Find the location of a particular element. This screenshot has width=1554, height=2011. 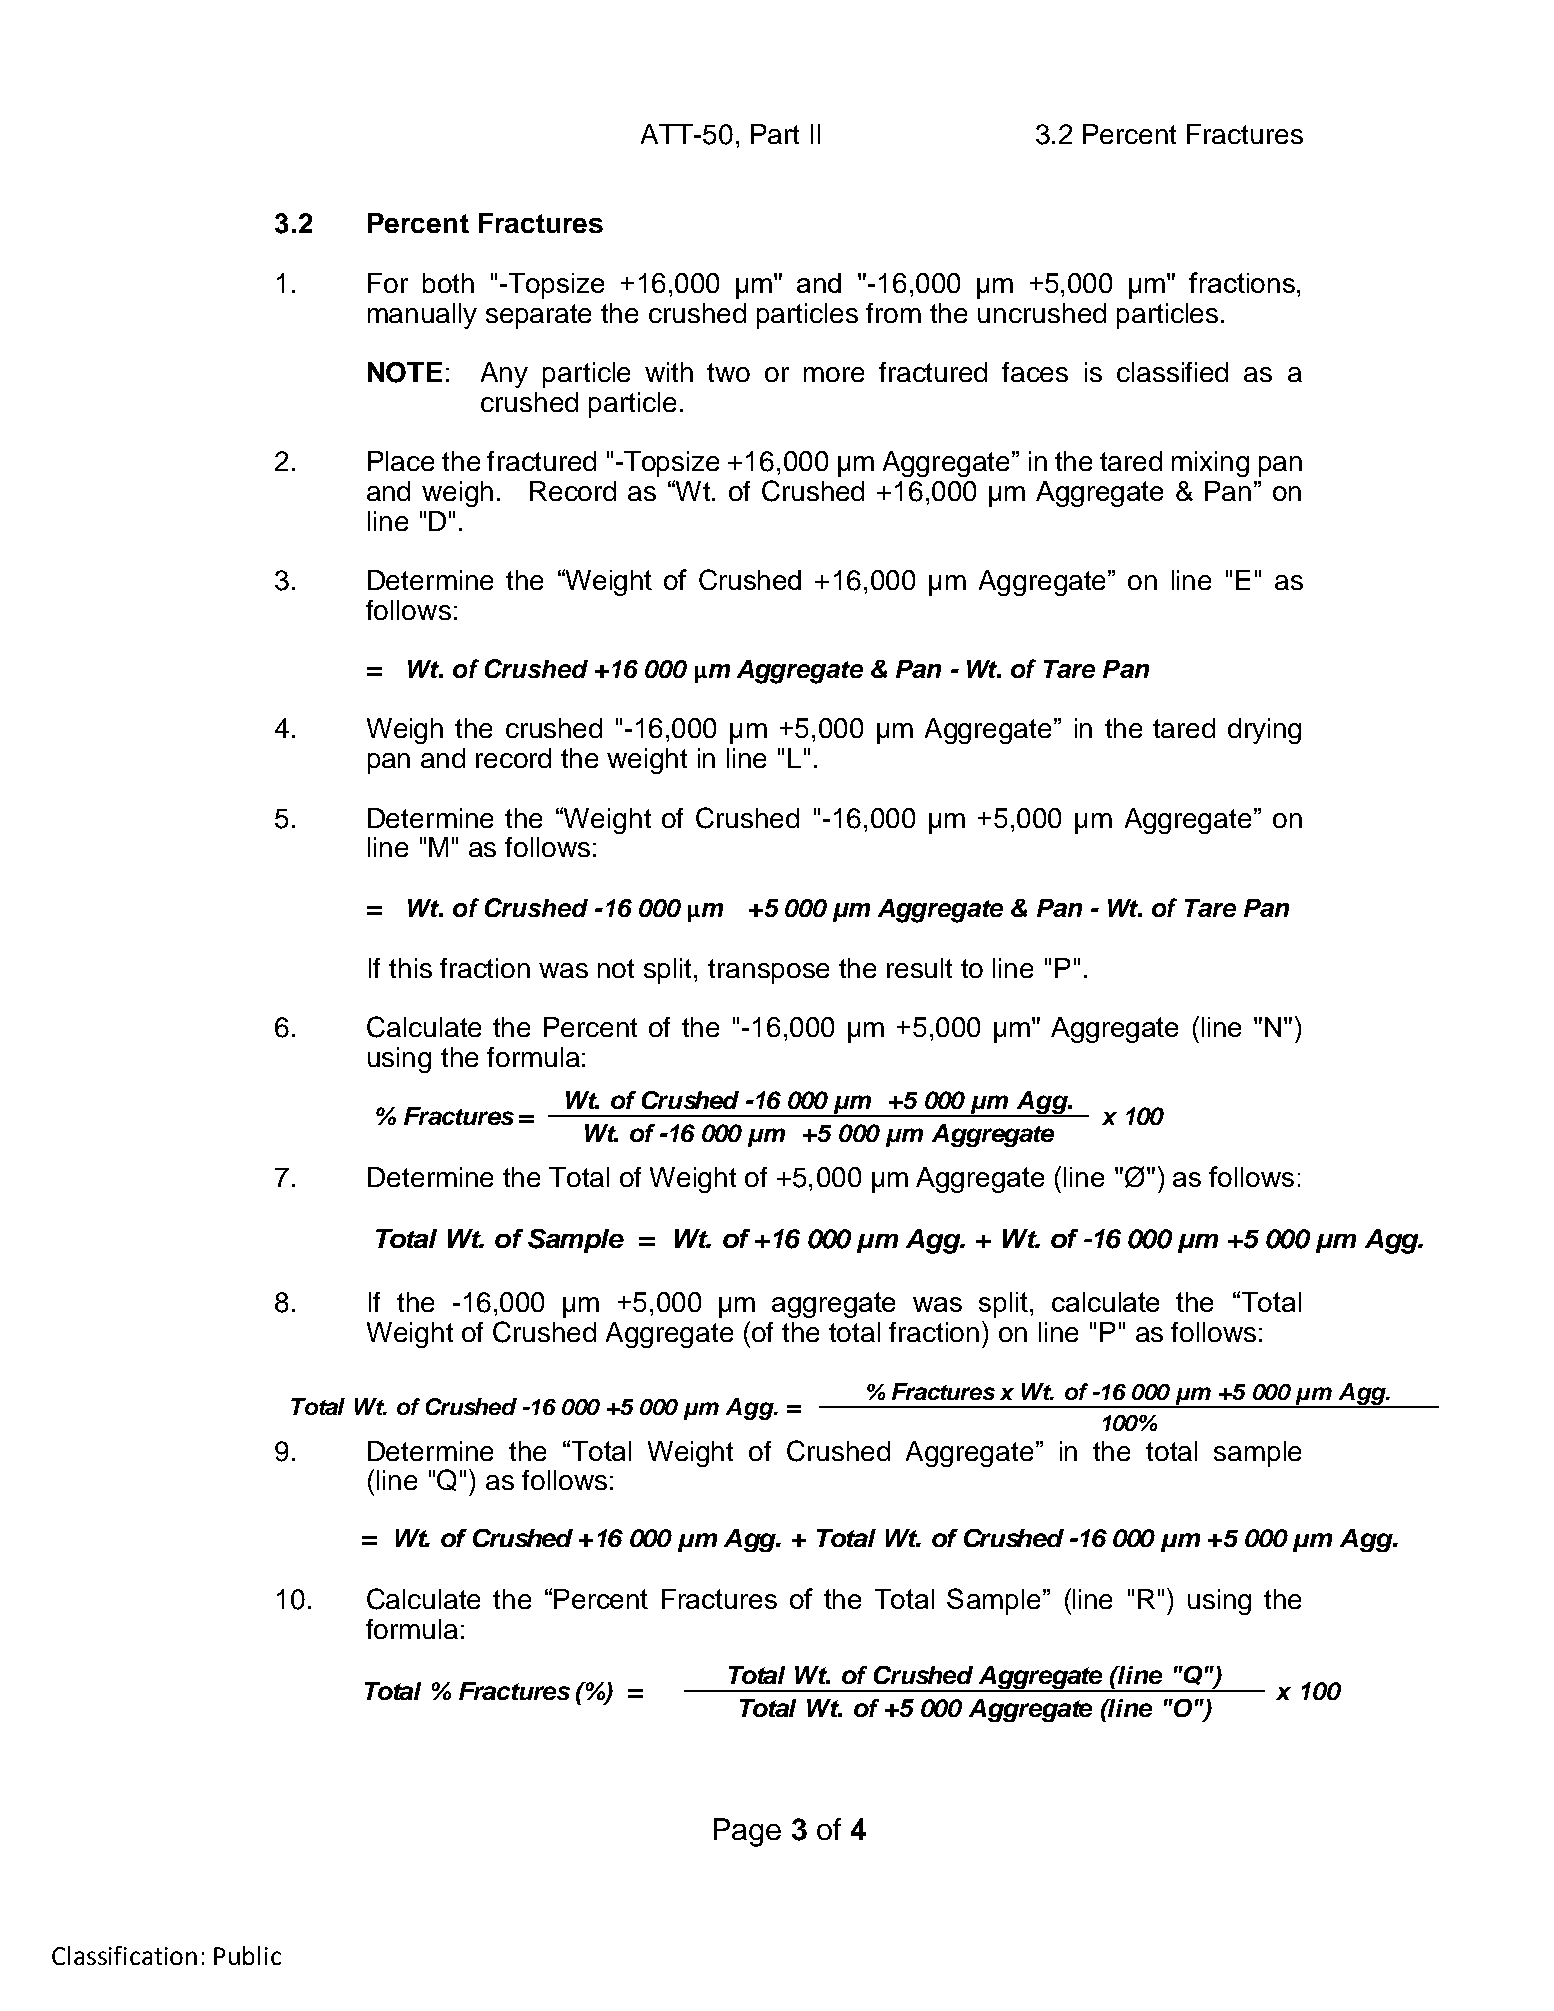

with is located at coordinates (669, 372).
